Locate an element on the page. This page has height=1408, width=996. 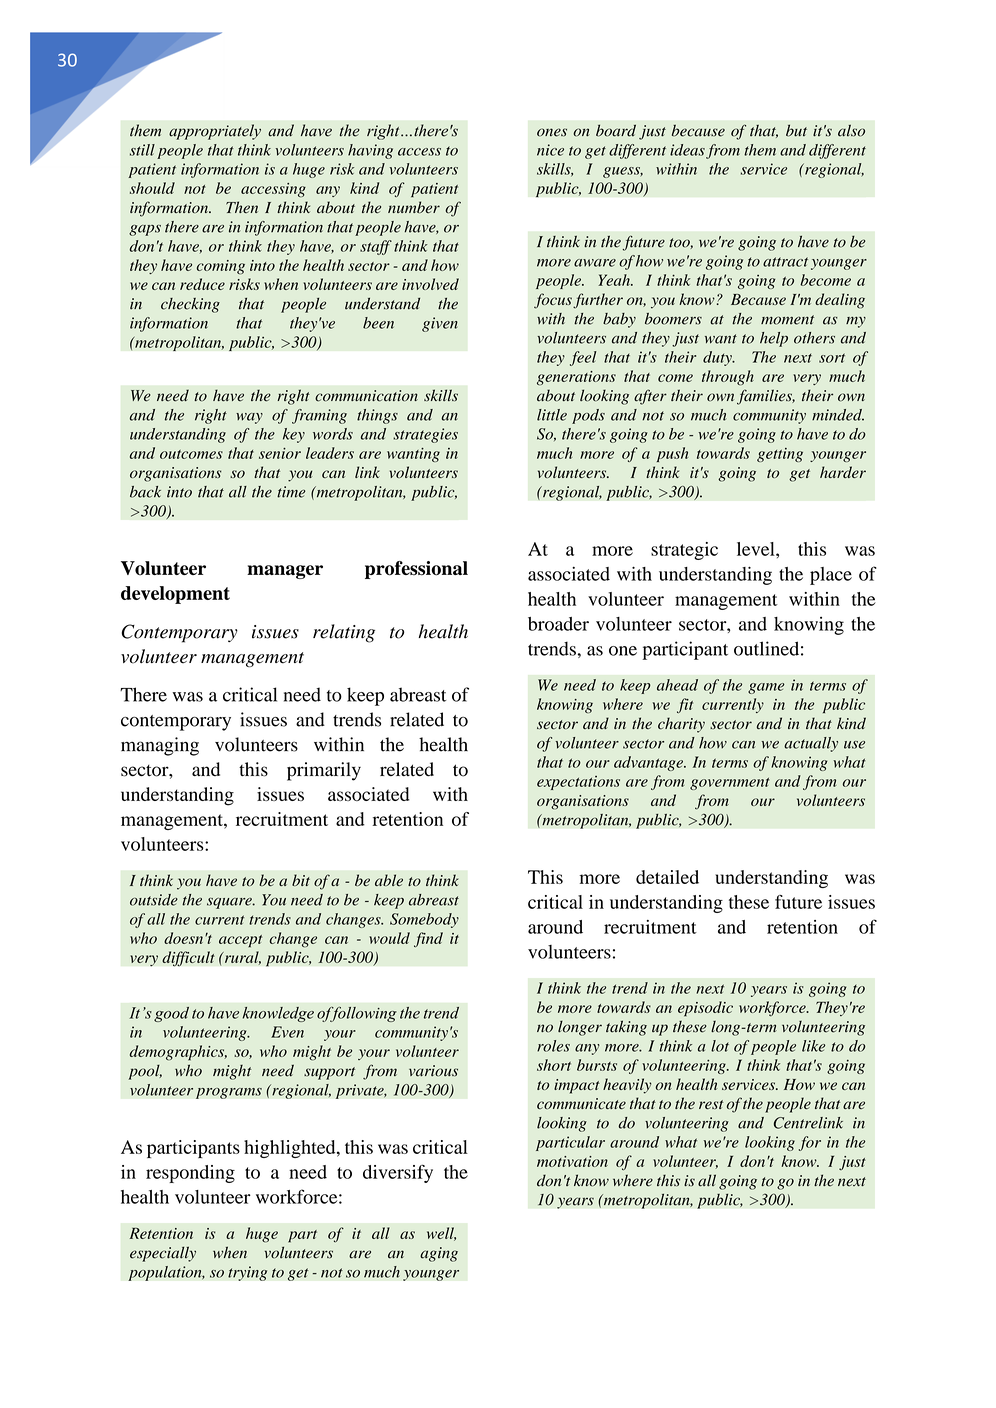
development is located at coordinates (175, 595).
